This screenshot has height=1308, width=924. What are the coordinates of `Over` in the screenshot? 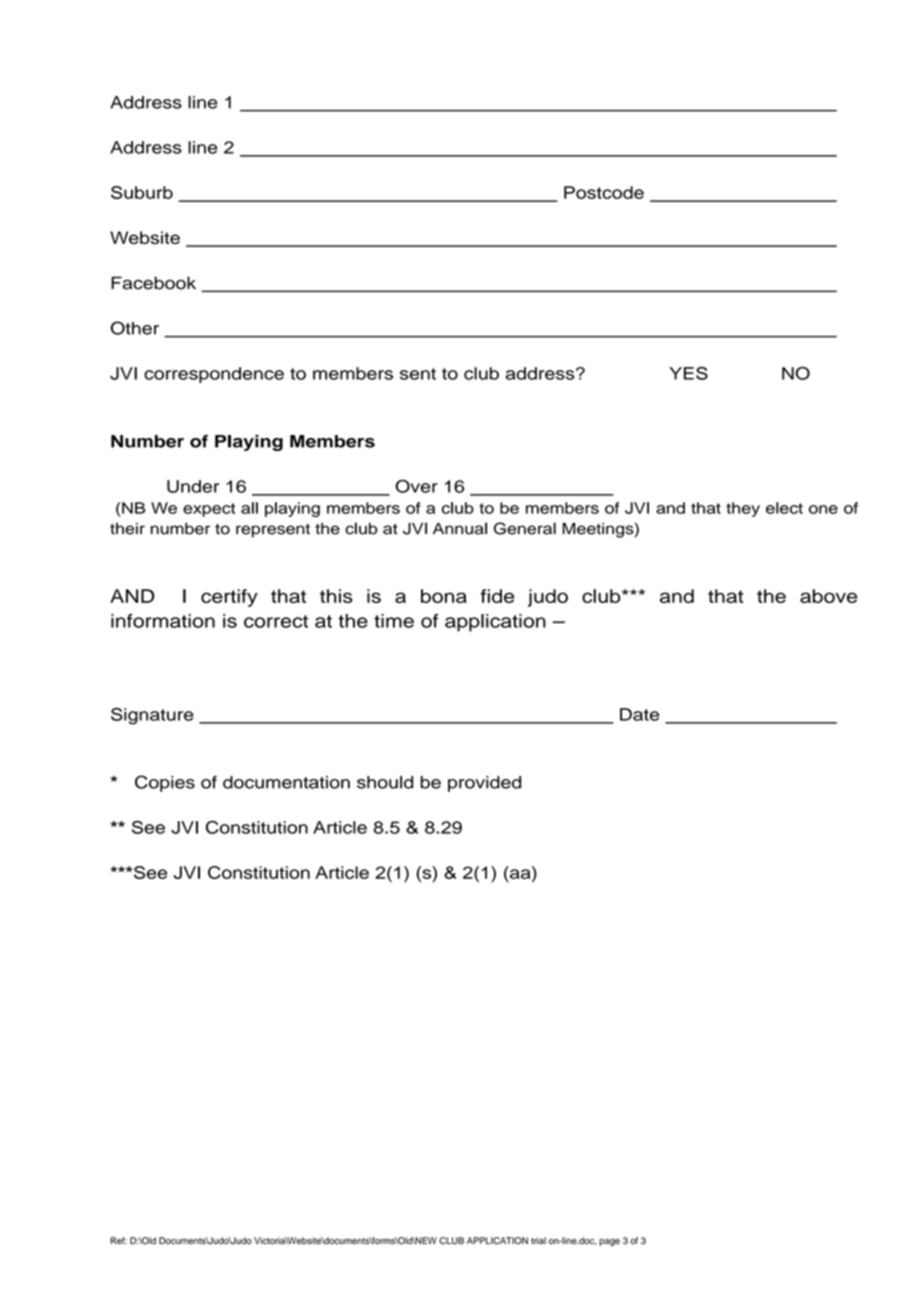 It's located at (416, 486).
